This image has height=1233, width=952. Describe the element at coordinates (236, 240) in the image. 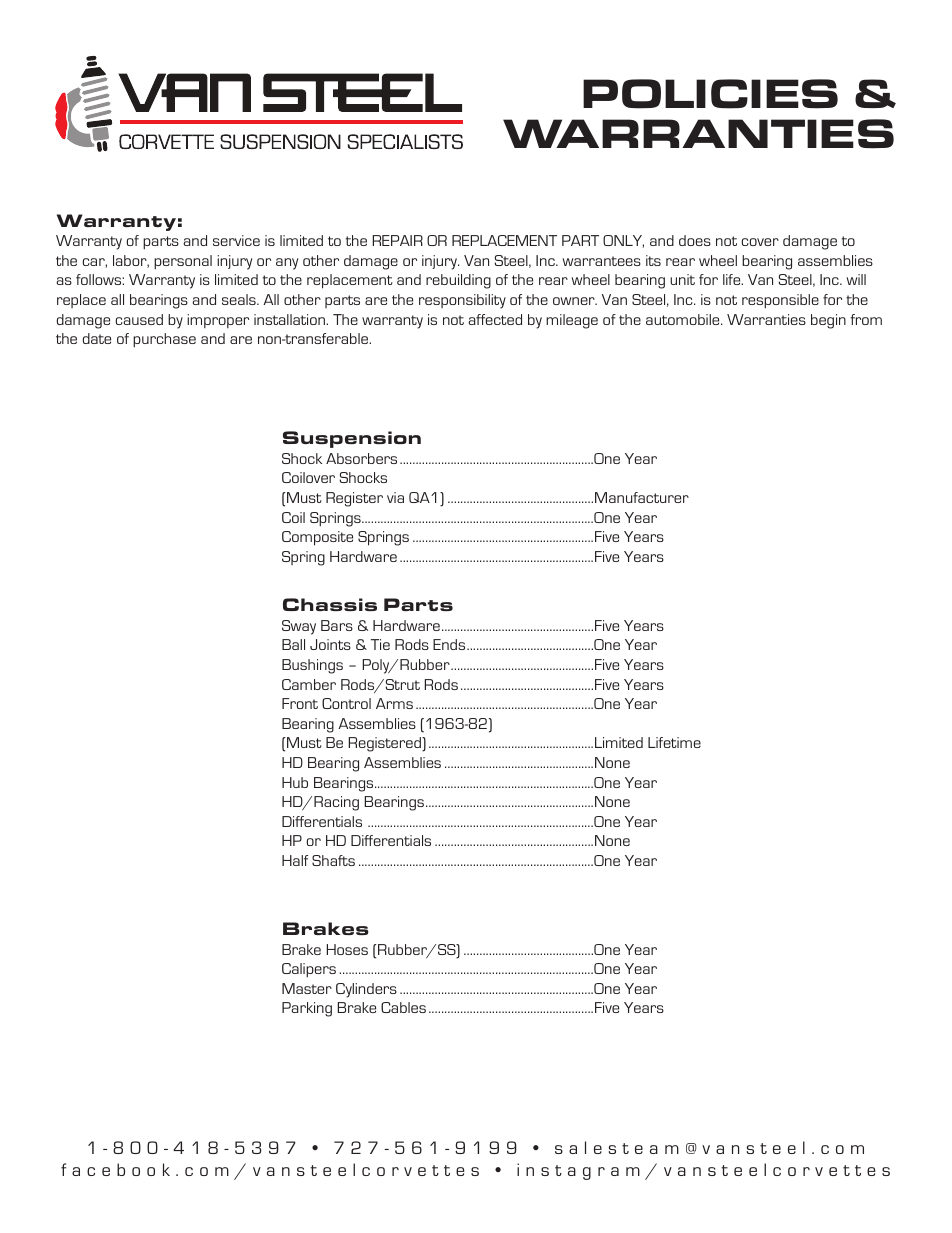

I see `service` at that location.
